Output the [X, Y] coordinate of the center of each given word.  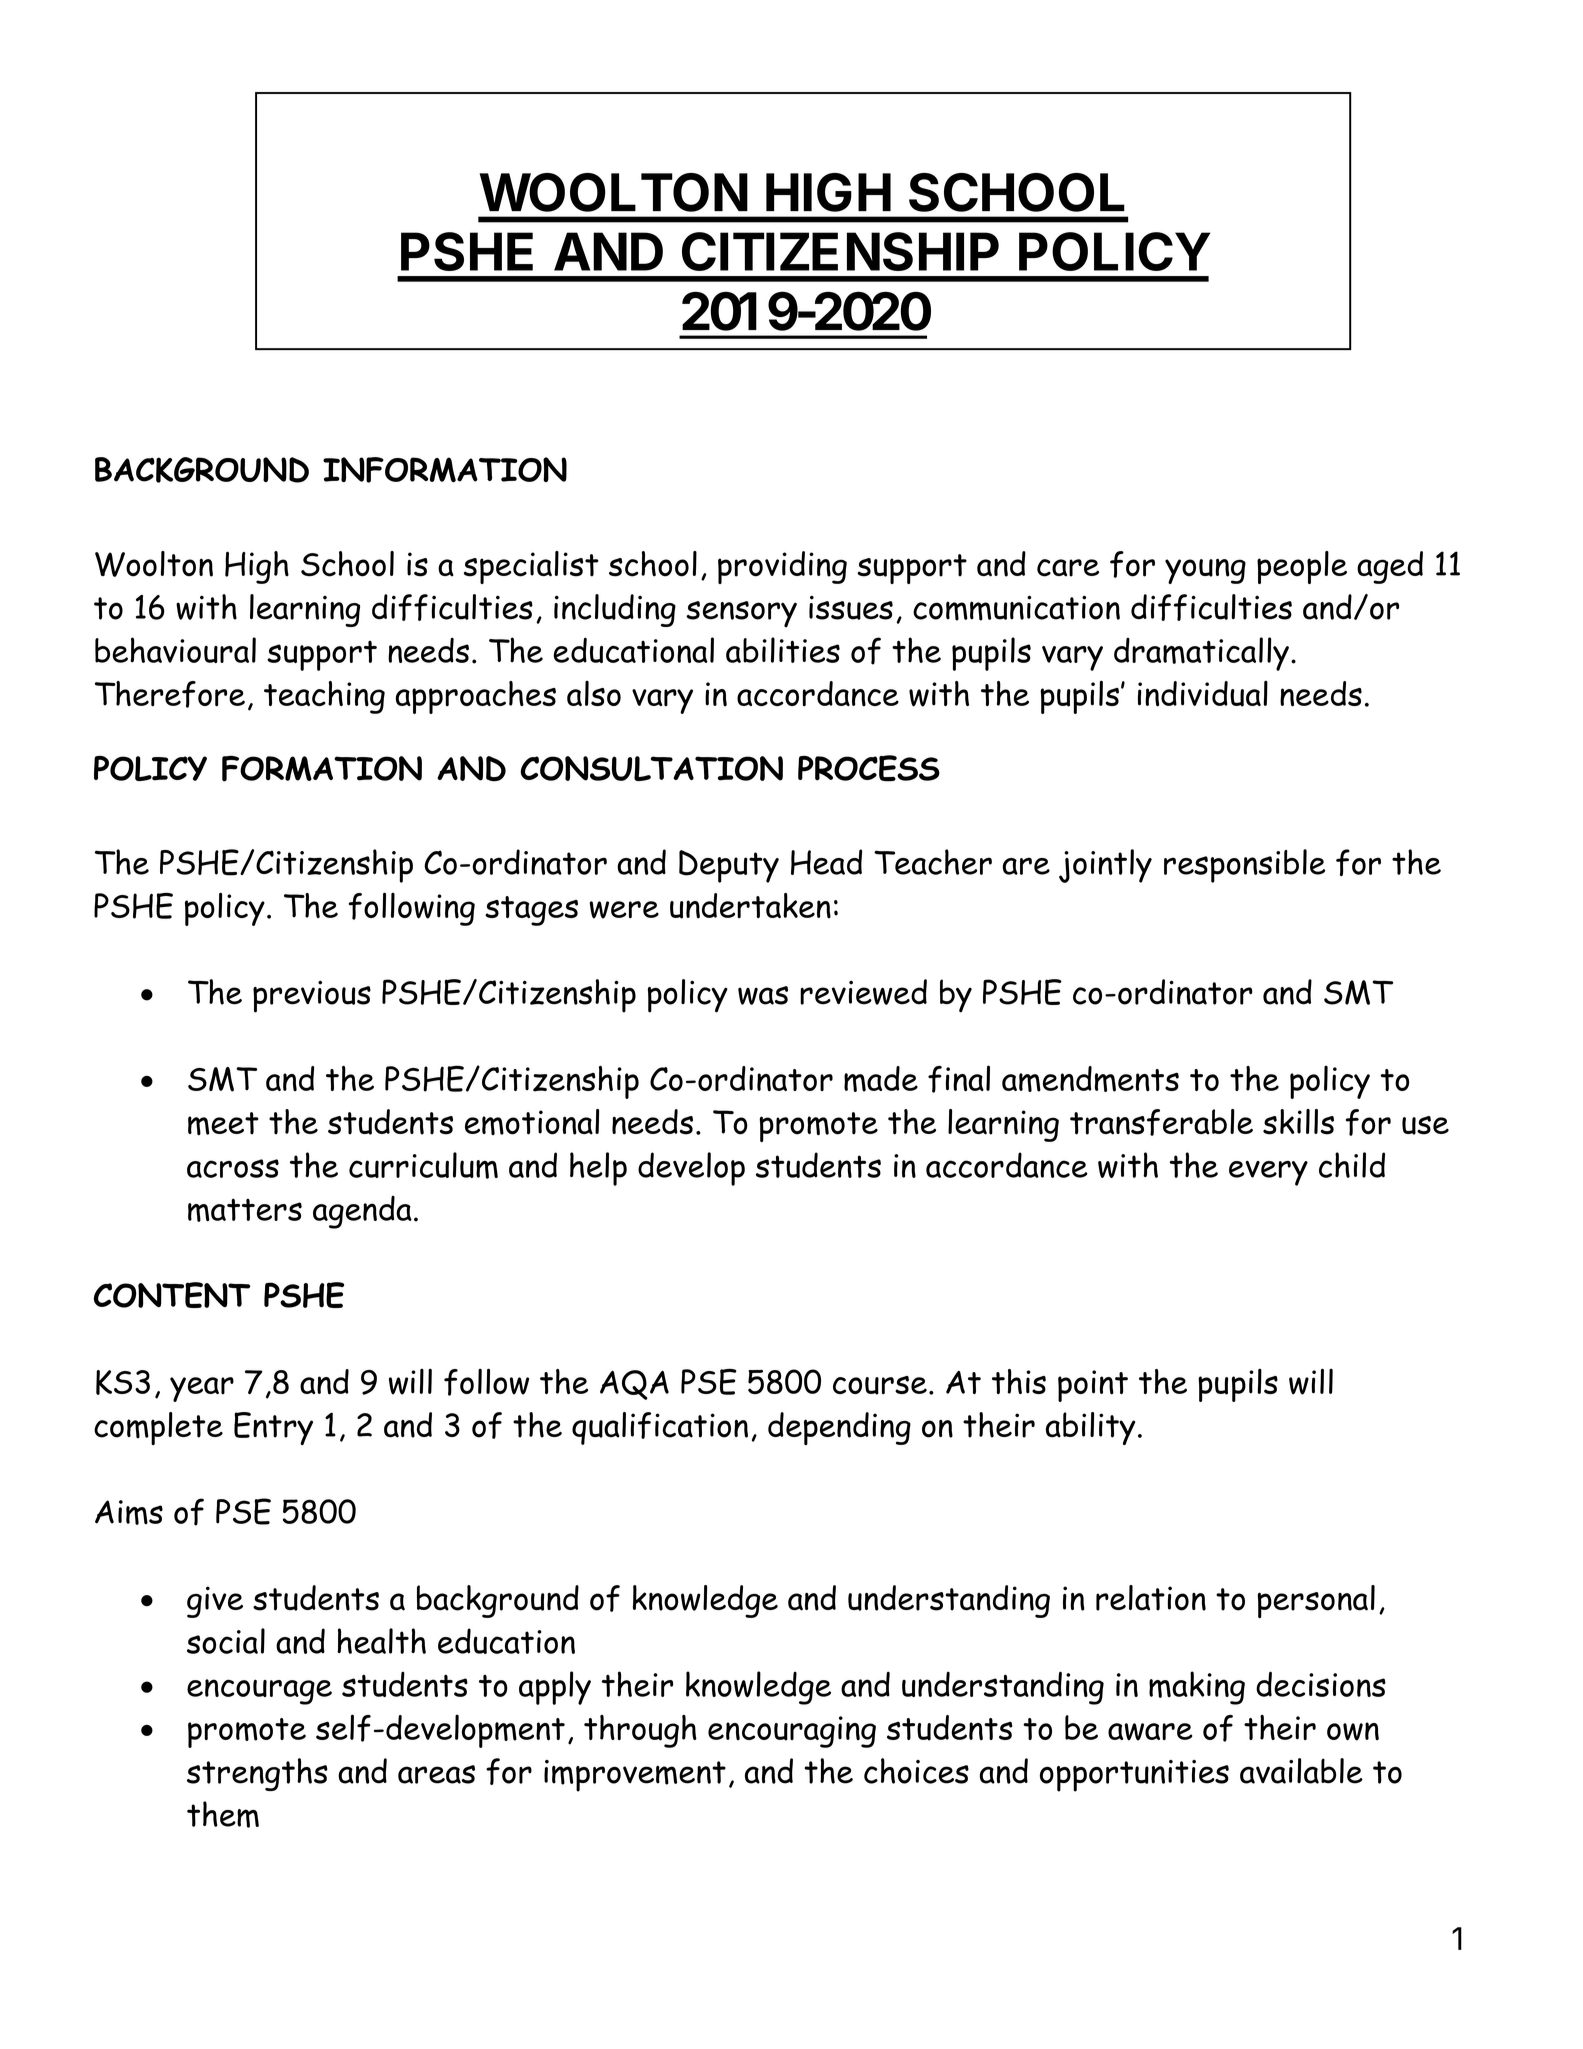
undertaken [750, 906]
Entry [273, 1428]
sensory [741, 614]
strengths [257, 1774]
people [1302, 567]
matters [245, 1210]
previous [312, 996]
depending [839, 1428]
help [598, 1169]
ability [1090, 1428]
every [1268, 1173]
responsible [1244, 866]
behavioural [175, 650]
